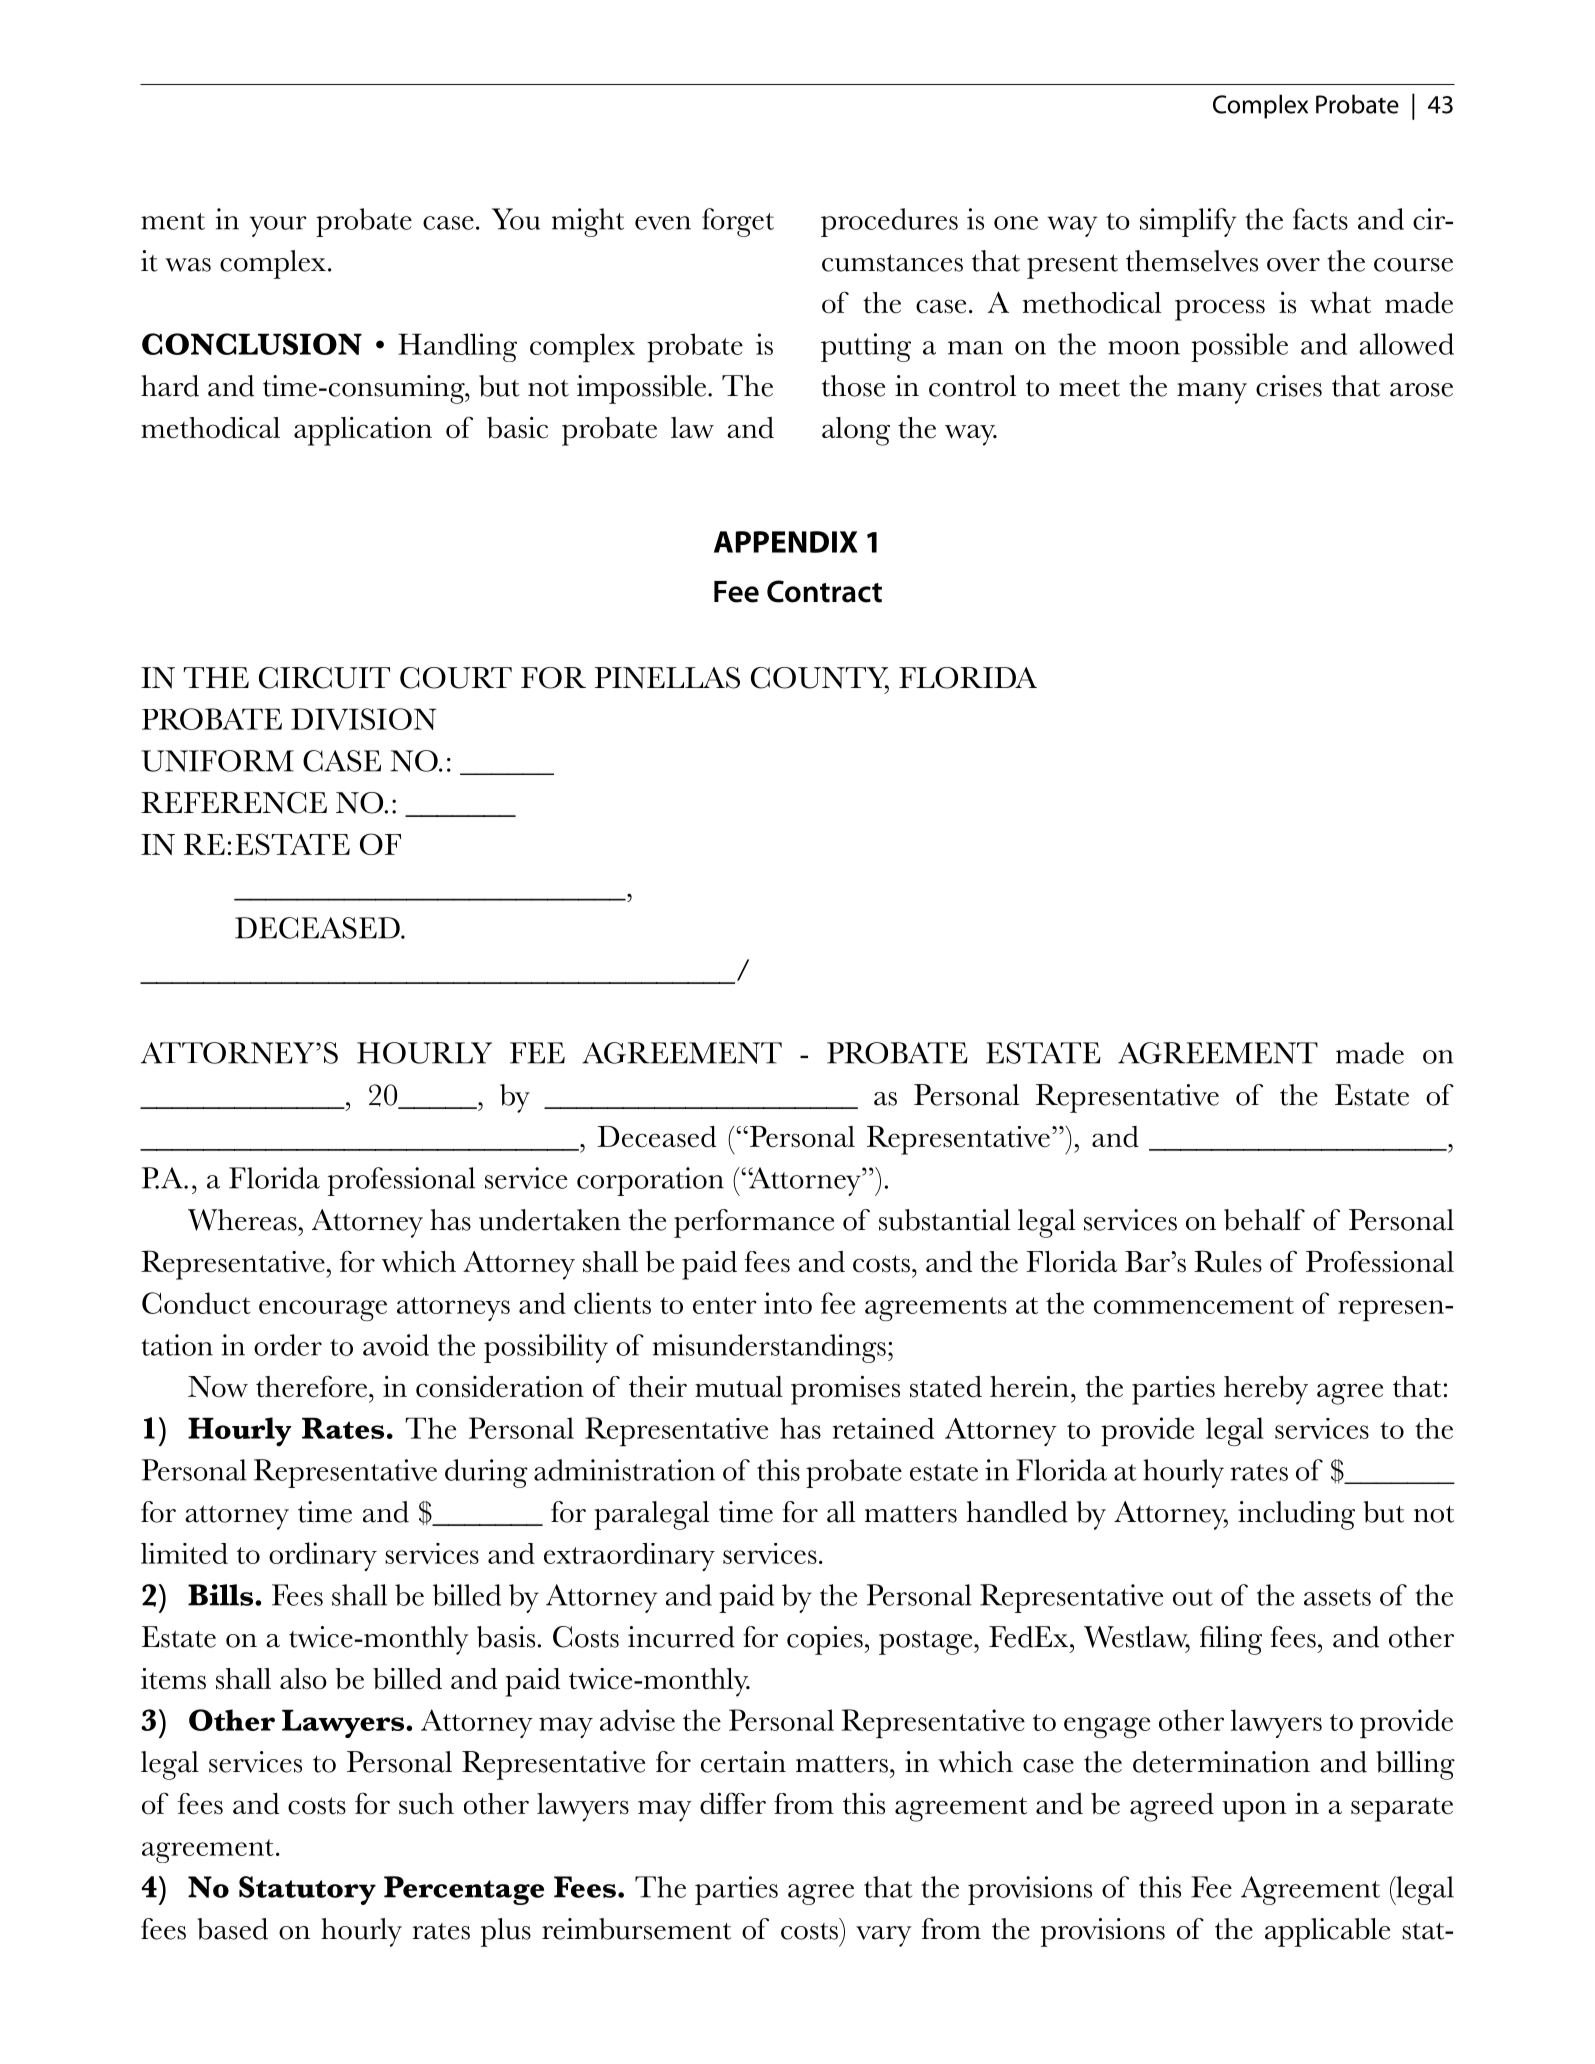  Describe the element at coordinates (1293, 265) in the screenshot. I see `over` at that location.
